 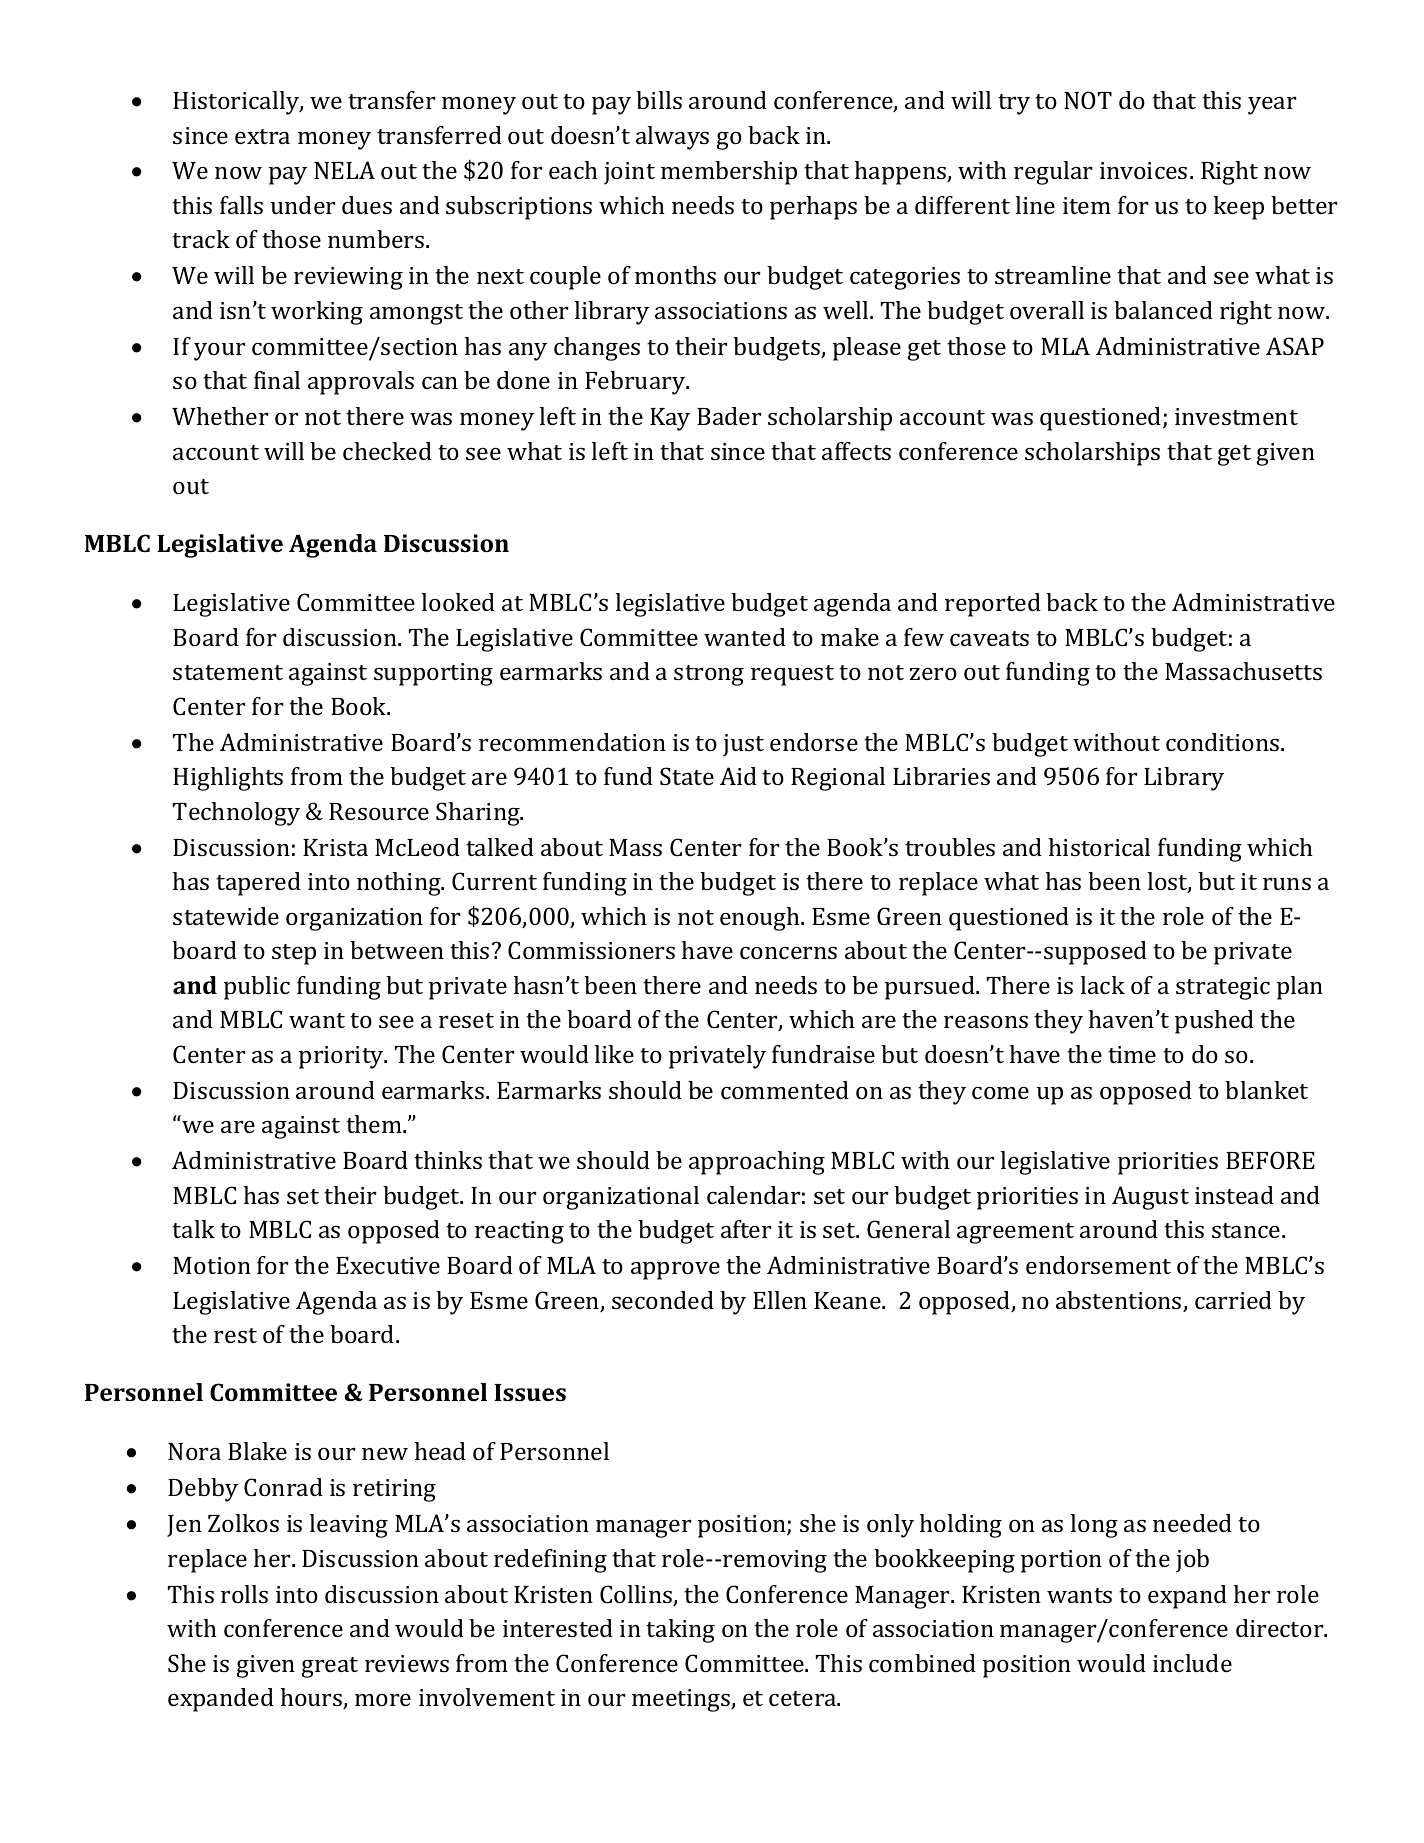 I want to click on tapered, so click(x=258, y=884).
